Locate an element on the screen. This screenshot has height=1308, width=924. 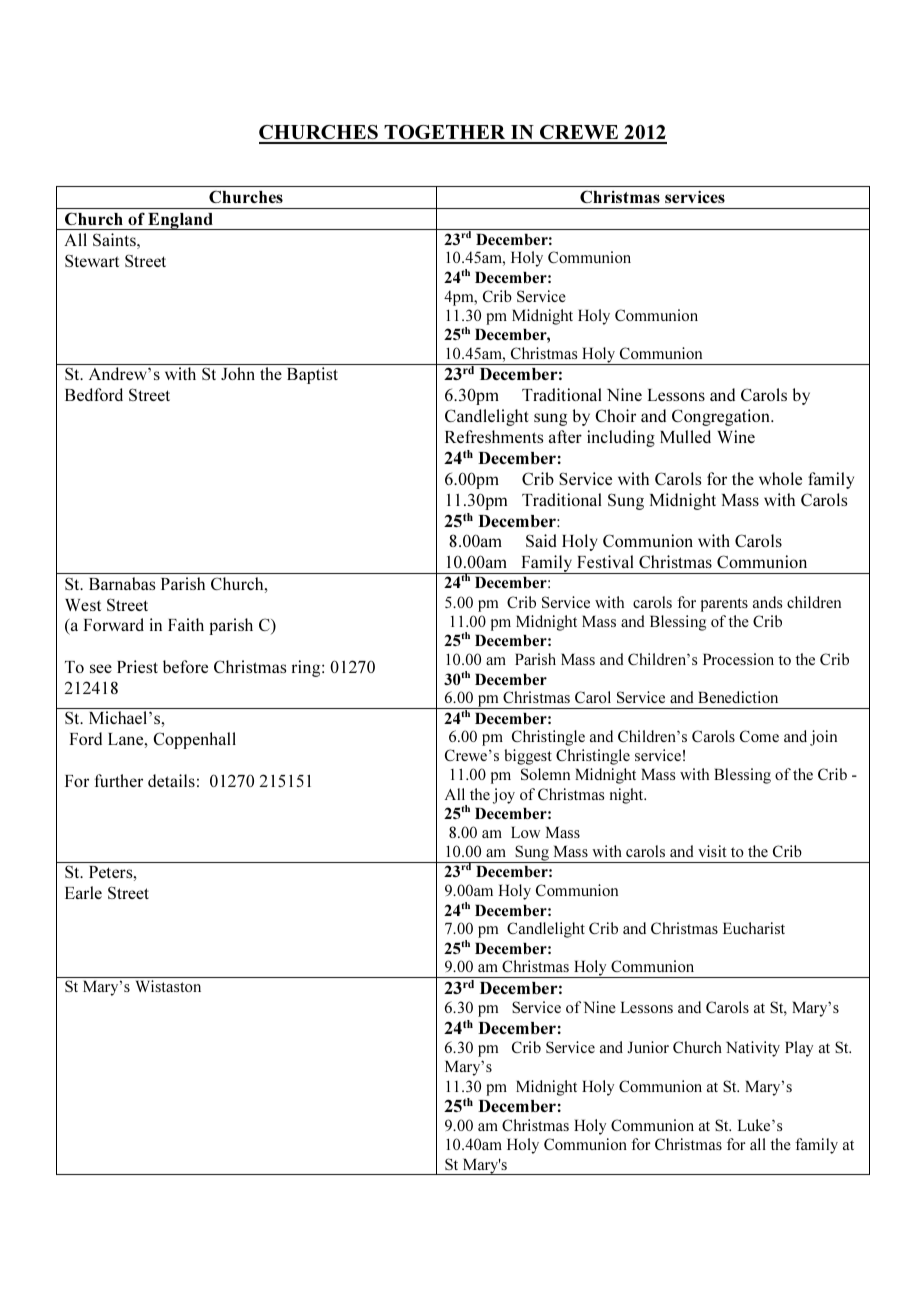
Faith is located at coordinates (186, 624).
